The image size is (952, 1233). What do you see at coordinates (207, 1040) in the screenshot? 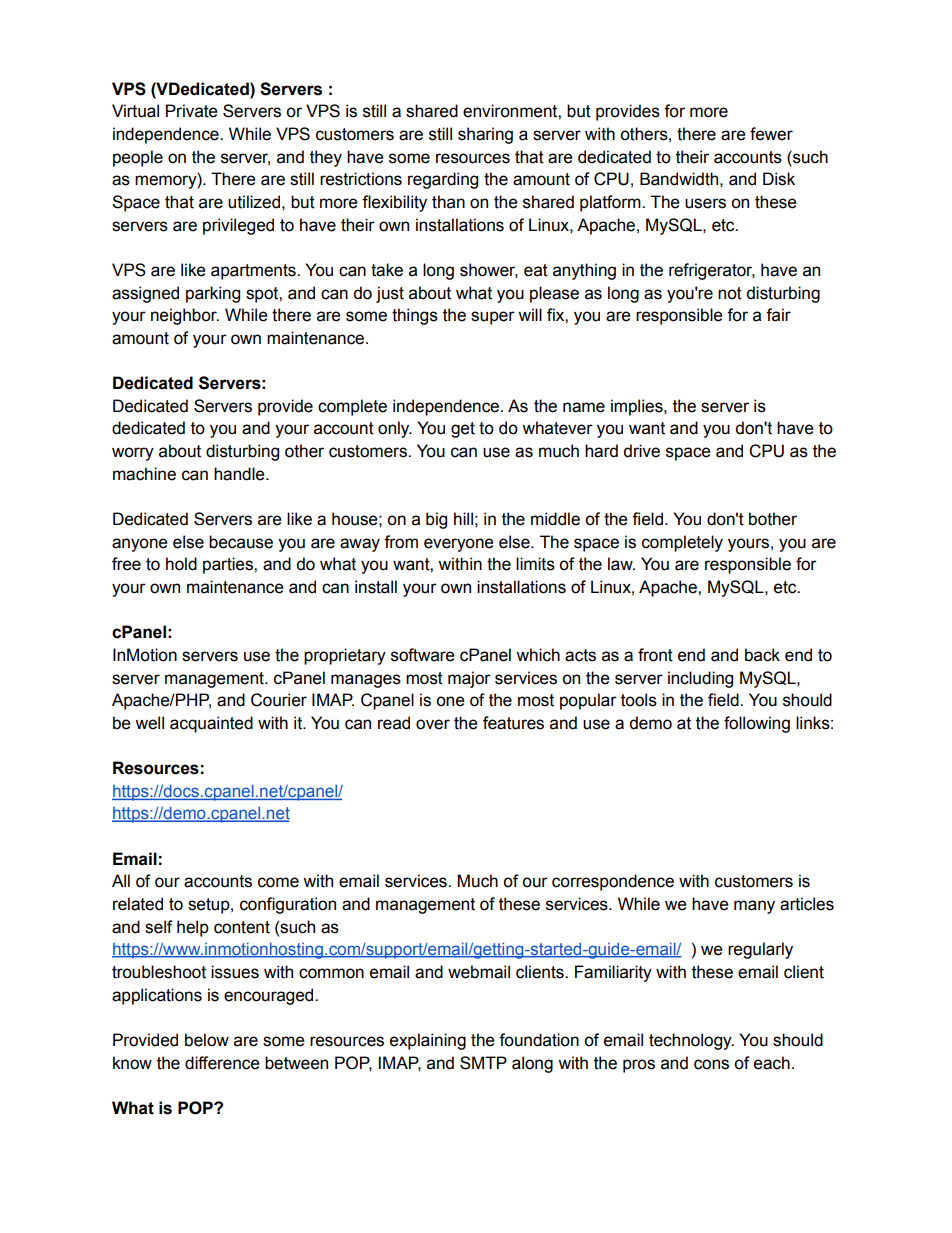
I see `below` at bounding box center [207, 1040].
